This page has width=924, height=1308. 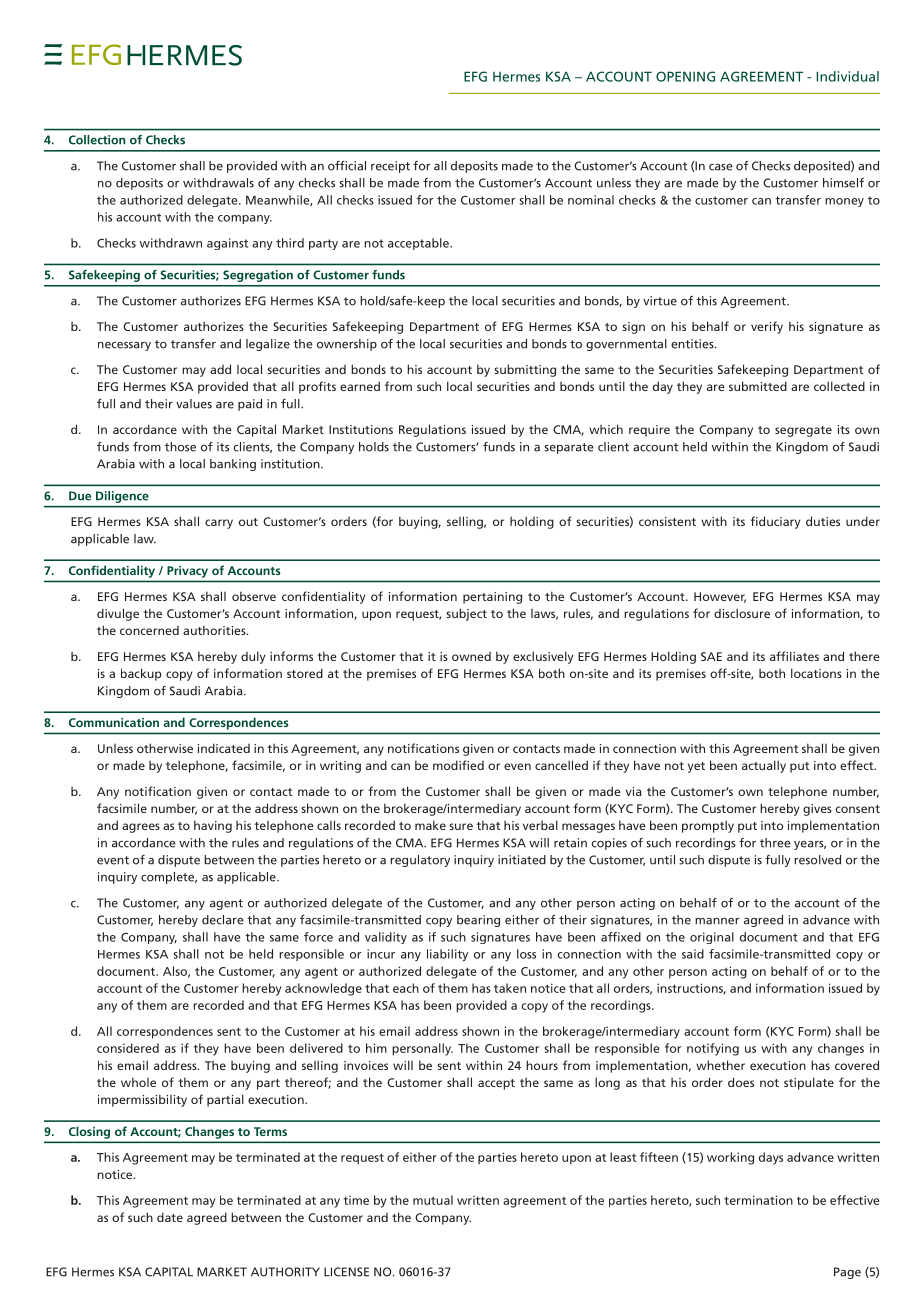 I want to click on Collection, so click(x=97, y=140).
